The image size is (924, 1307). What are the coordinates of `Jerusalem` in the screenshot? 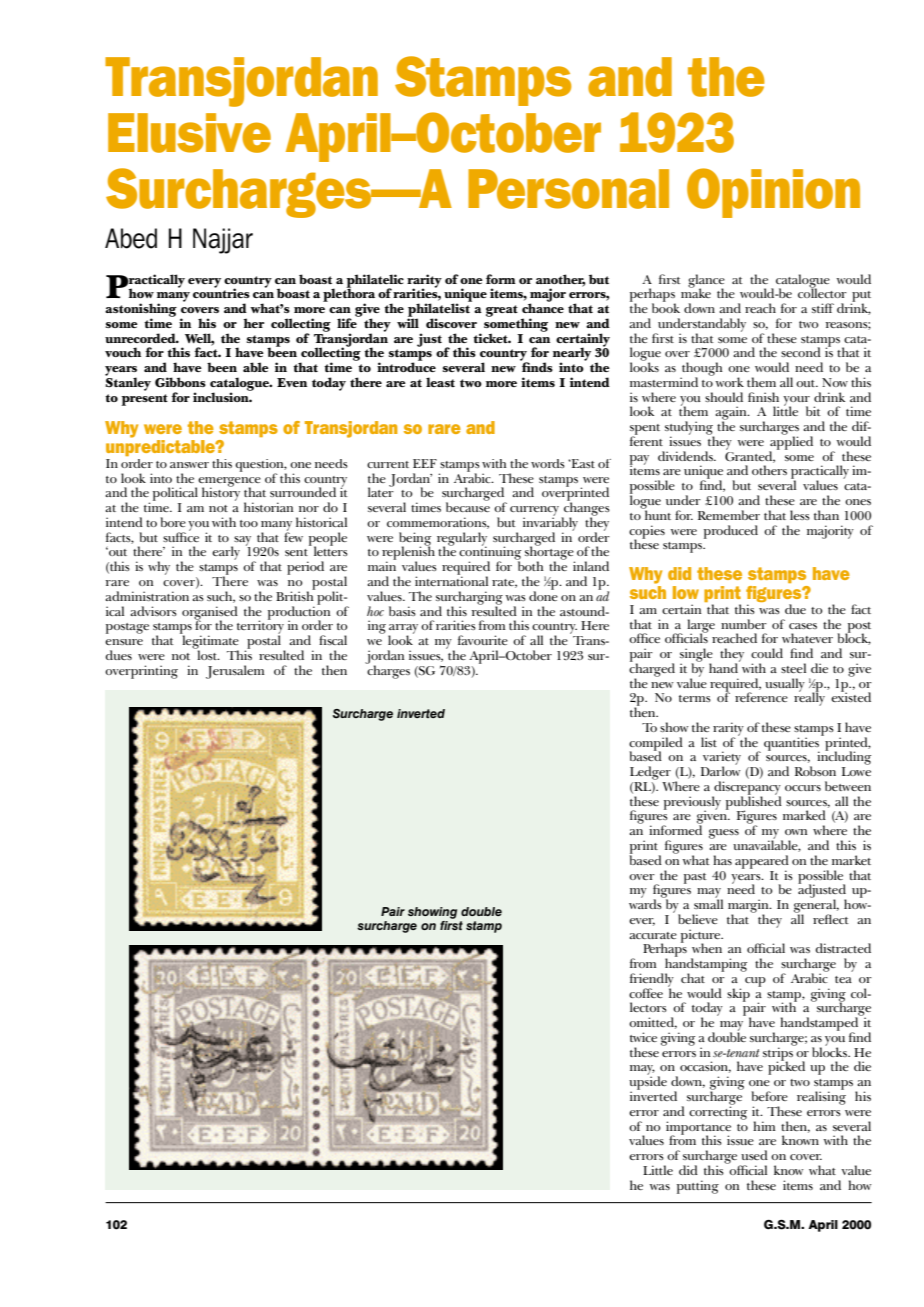 It's located at (235, 672).
